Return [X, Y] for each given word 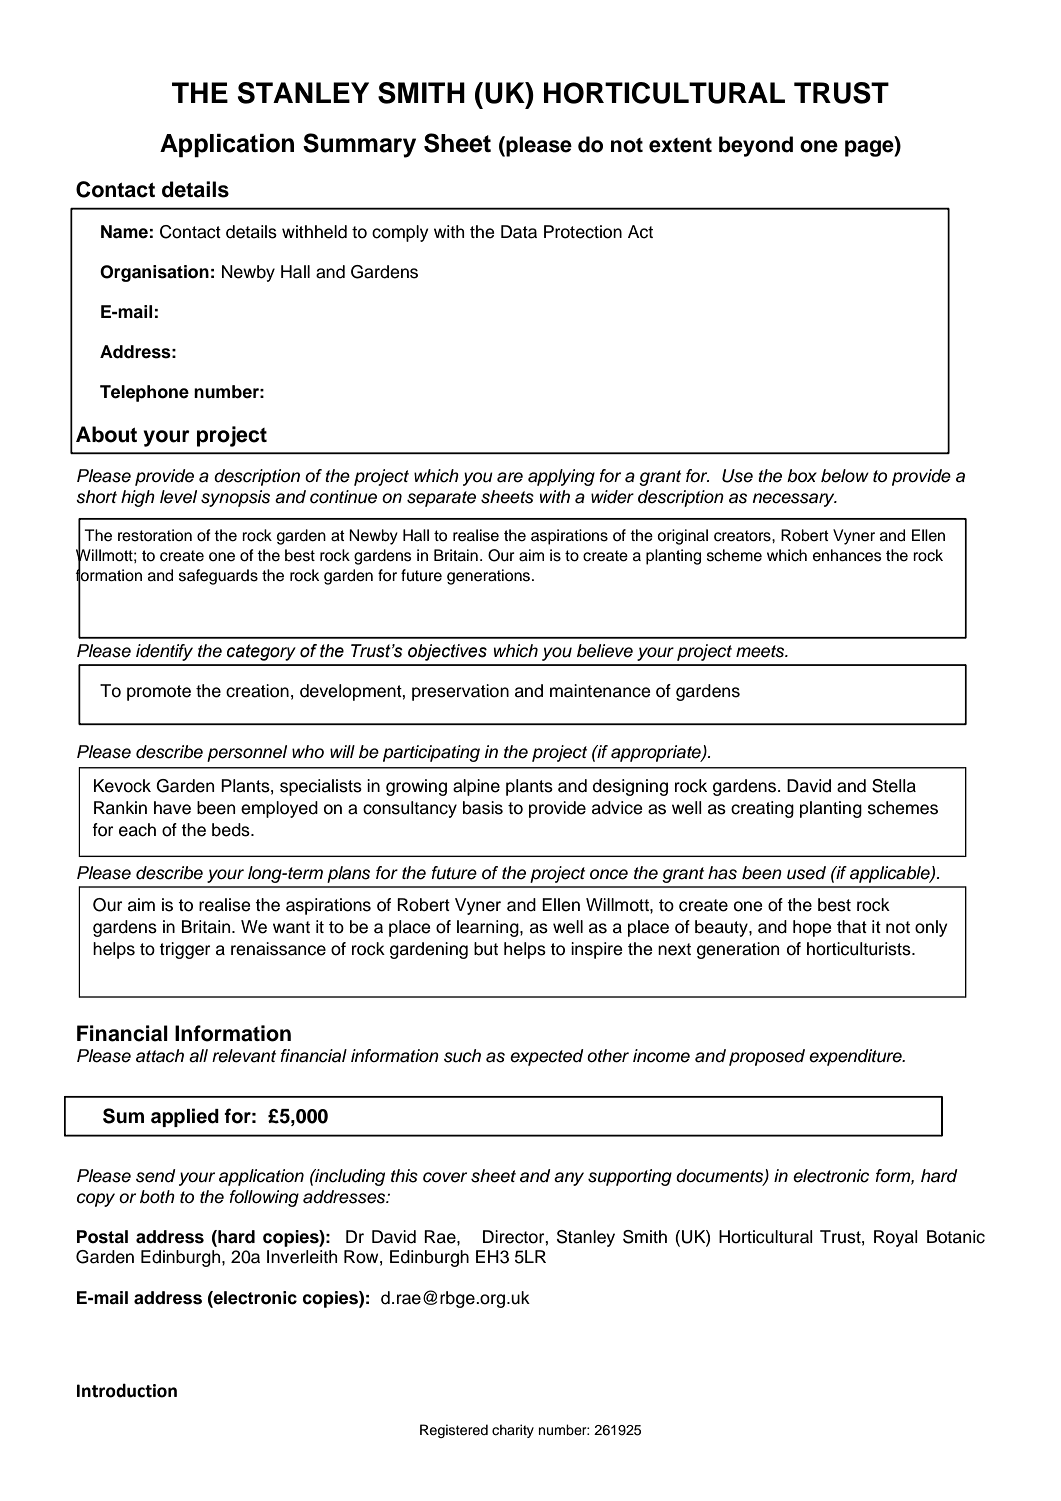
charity [513, 1431]
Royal [896, 1238]
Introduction [127, 1390]
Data [519, 232]
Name [124, 232]
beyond [756, 146]
